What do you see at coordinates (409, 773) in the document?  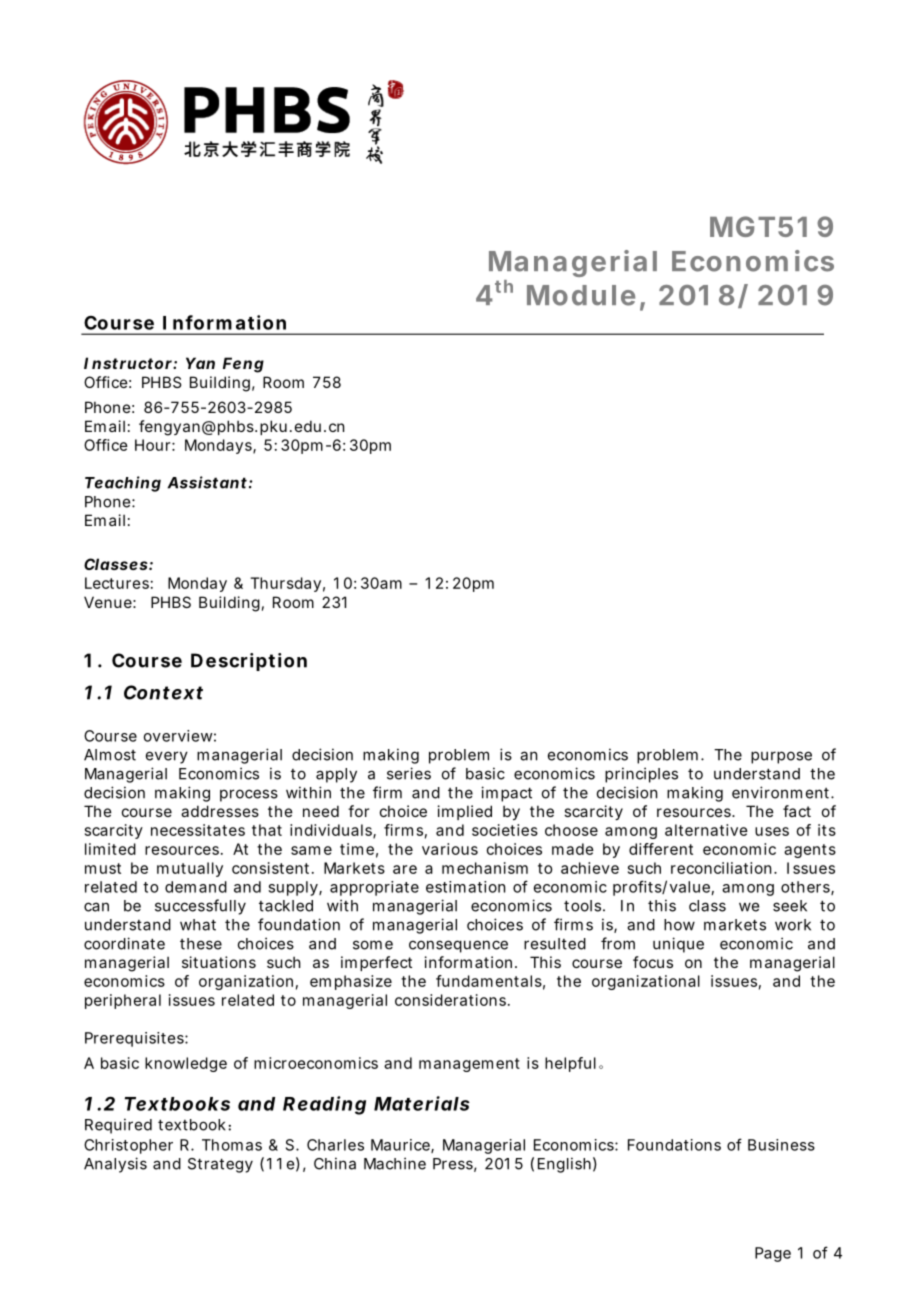 I see `series` at bounding box center [409, 773].
